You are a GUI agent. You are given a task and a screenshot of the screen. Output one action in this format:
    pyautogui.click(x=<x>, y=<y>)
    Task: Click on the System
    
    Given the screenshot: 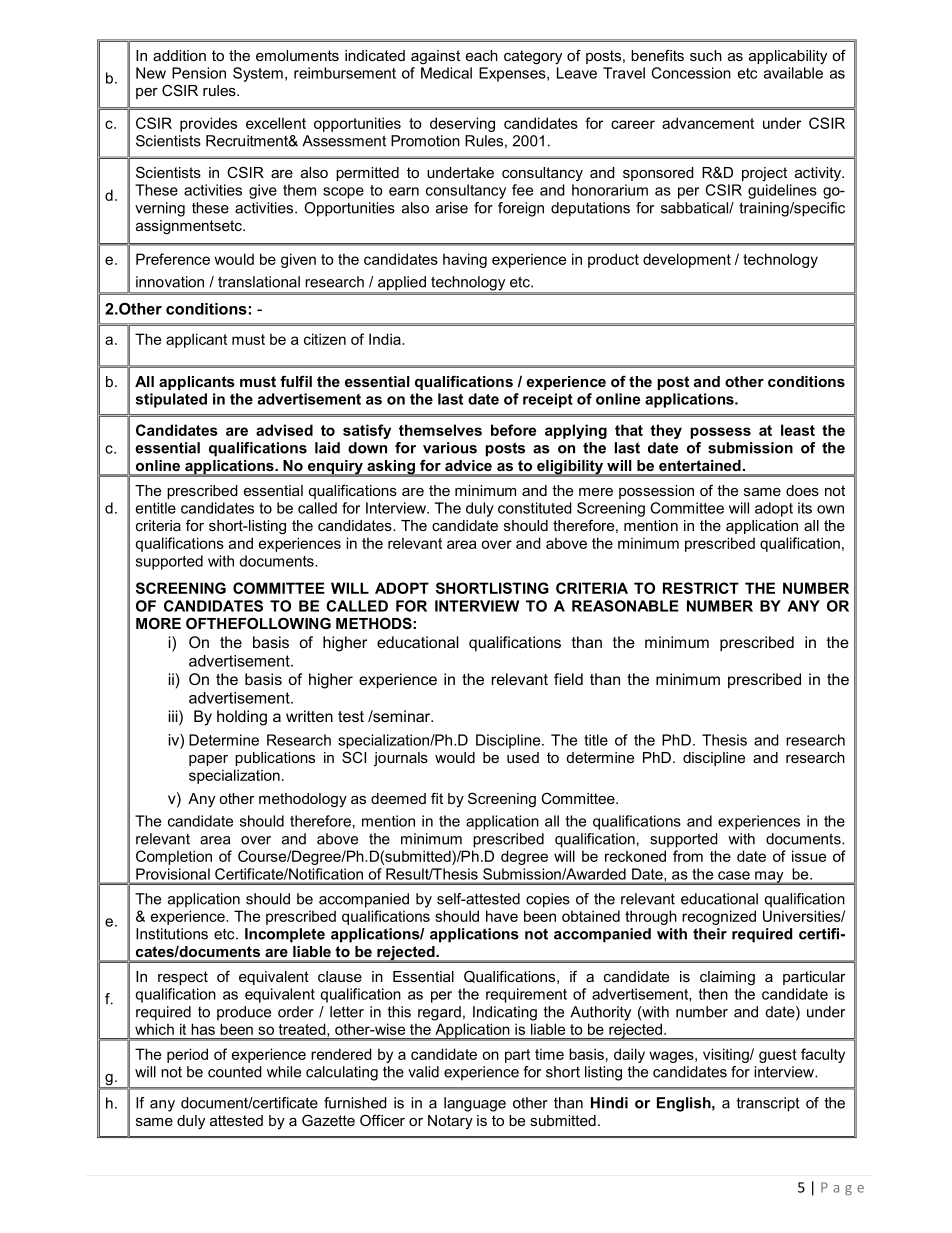 What is the action you would take?
    pyautogui.click(x=258, y=74)
